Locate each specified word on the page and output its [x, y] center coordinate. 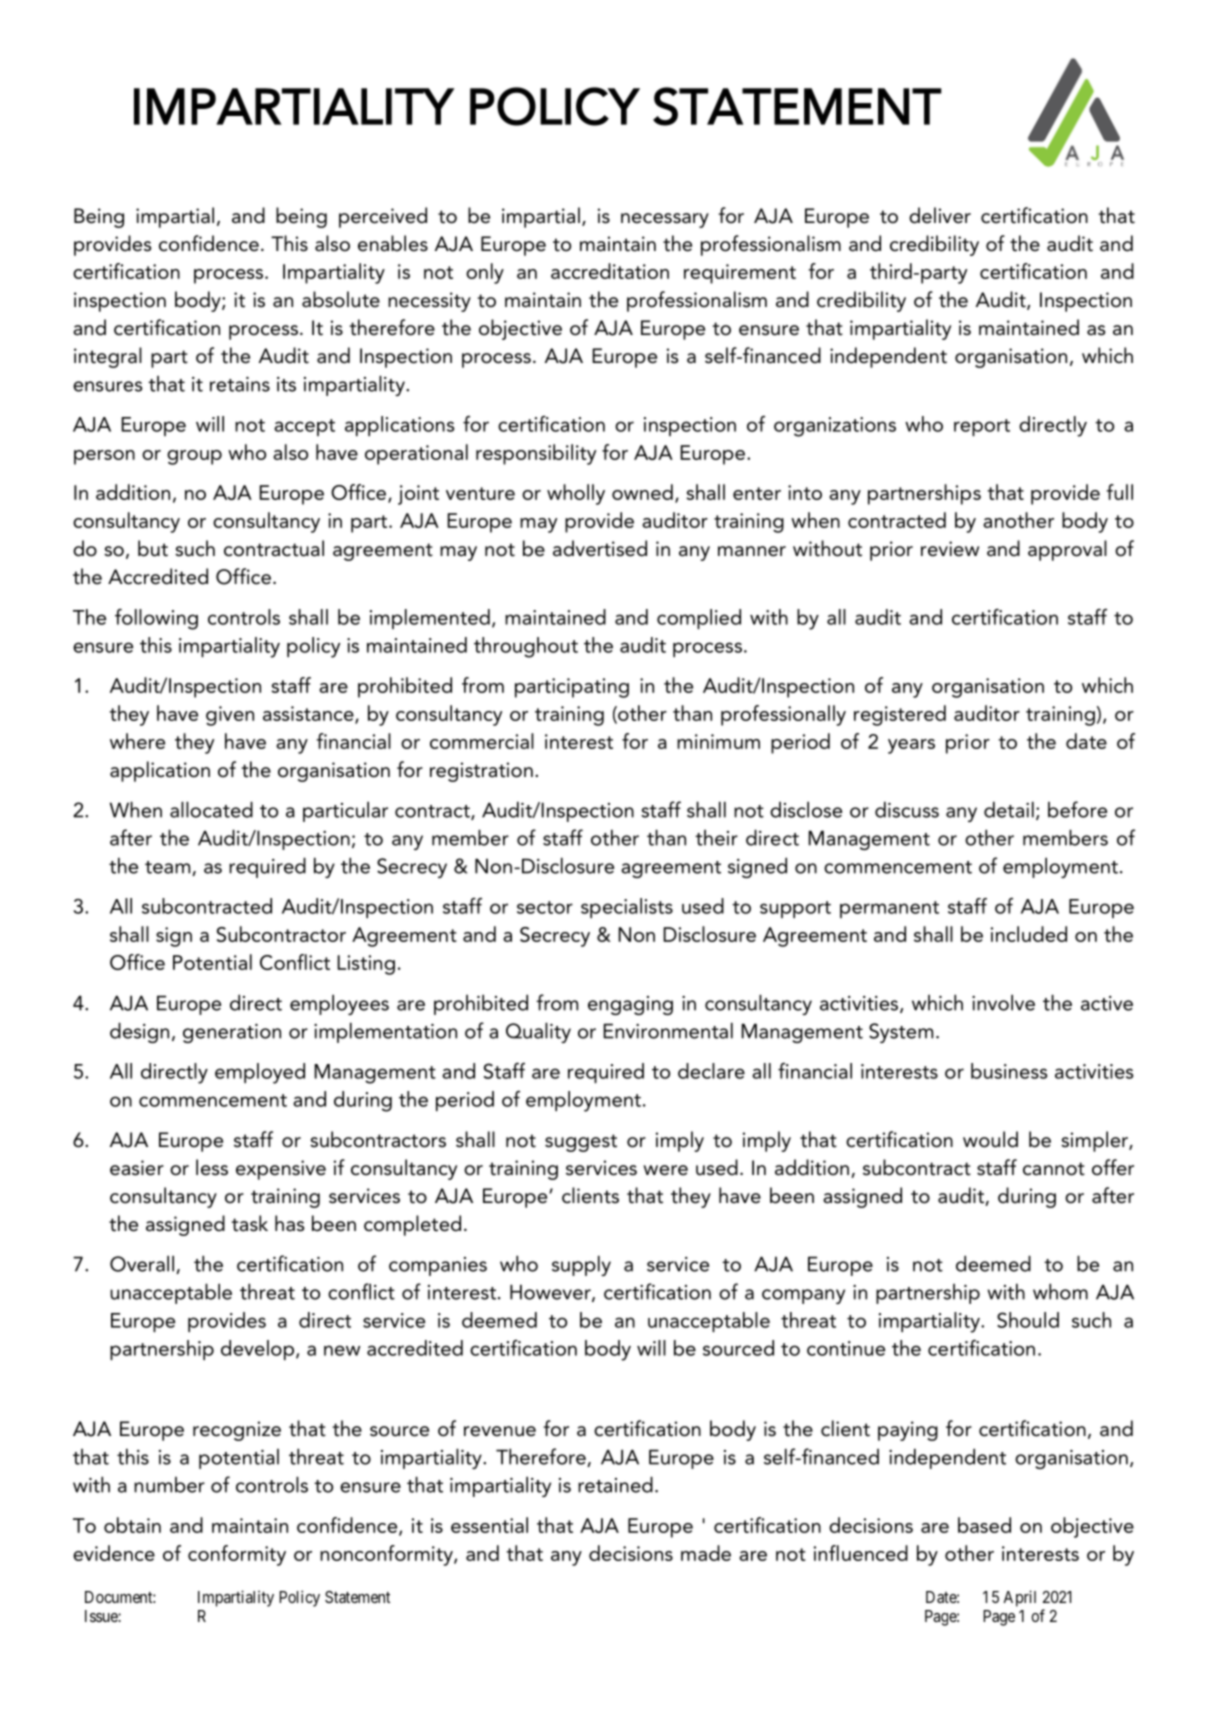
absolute [341, 299]
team [169, 868]
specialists [627, 908]
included [1029, 934]
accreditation [610, 271]
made [706, 1553]
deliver [940, 215]
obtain [132, 1525]
